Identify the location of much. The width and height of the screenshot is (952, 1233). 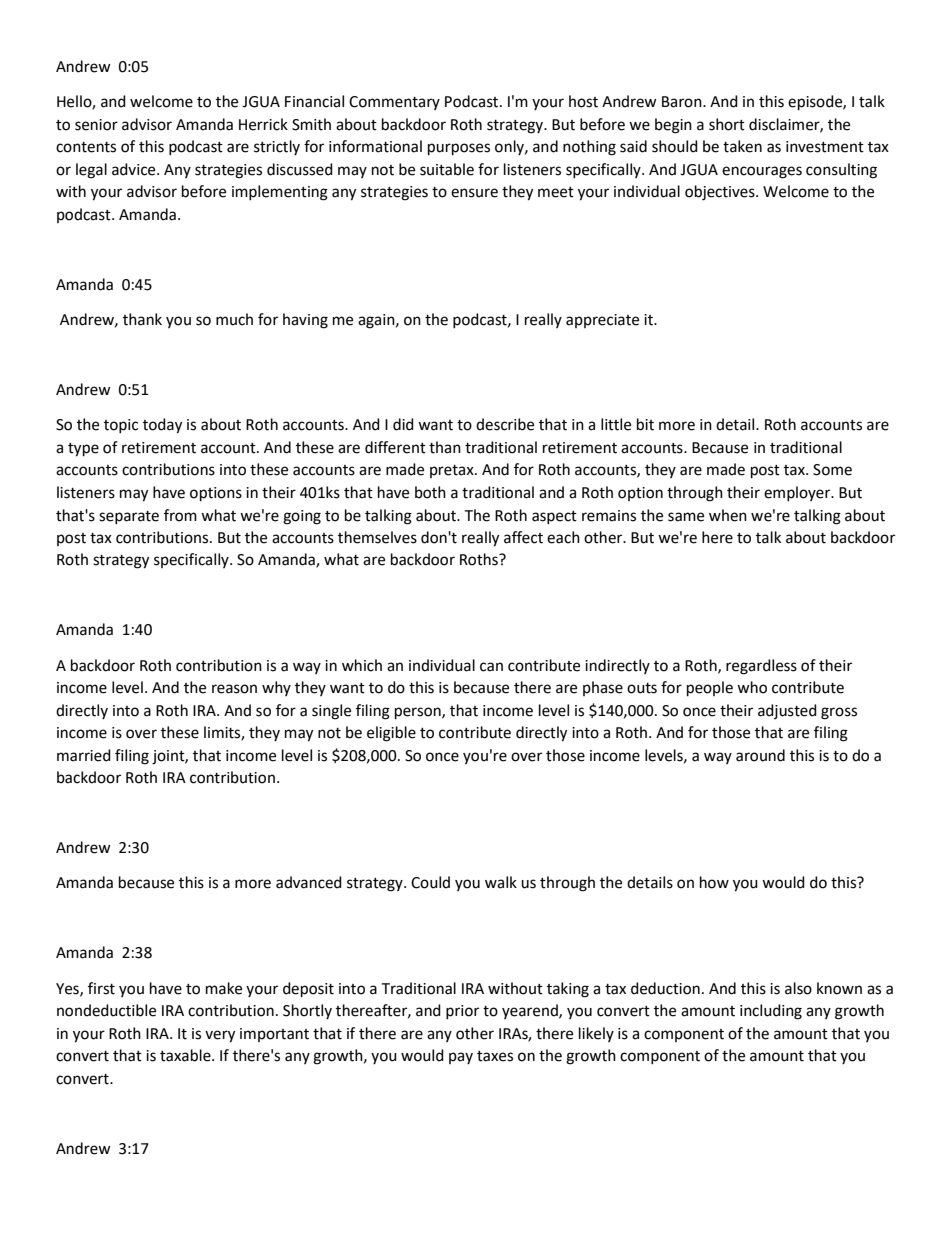
(234, 319).
